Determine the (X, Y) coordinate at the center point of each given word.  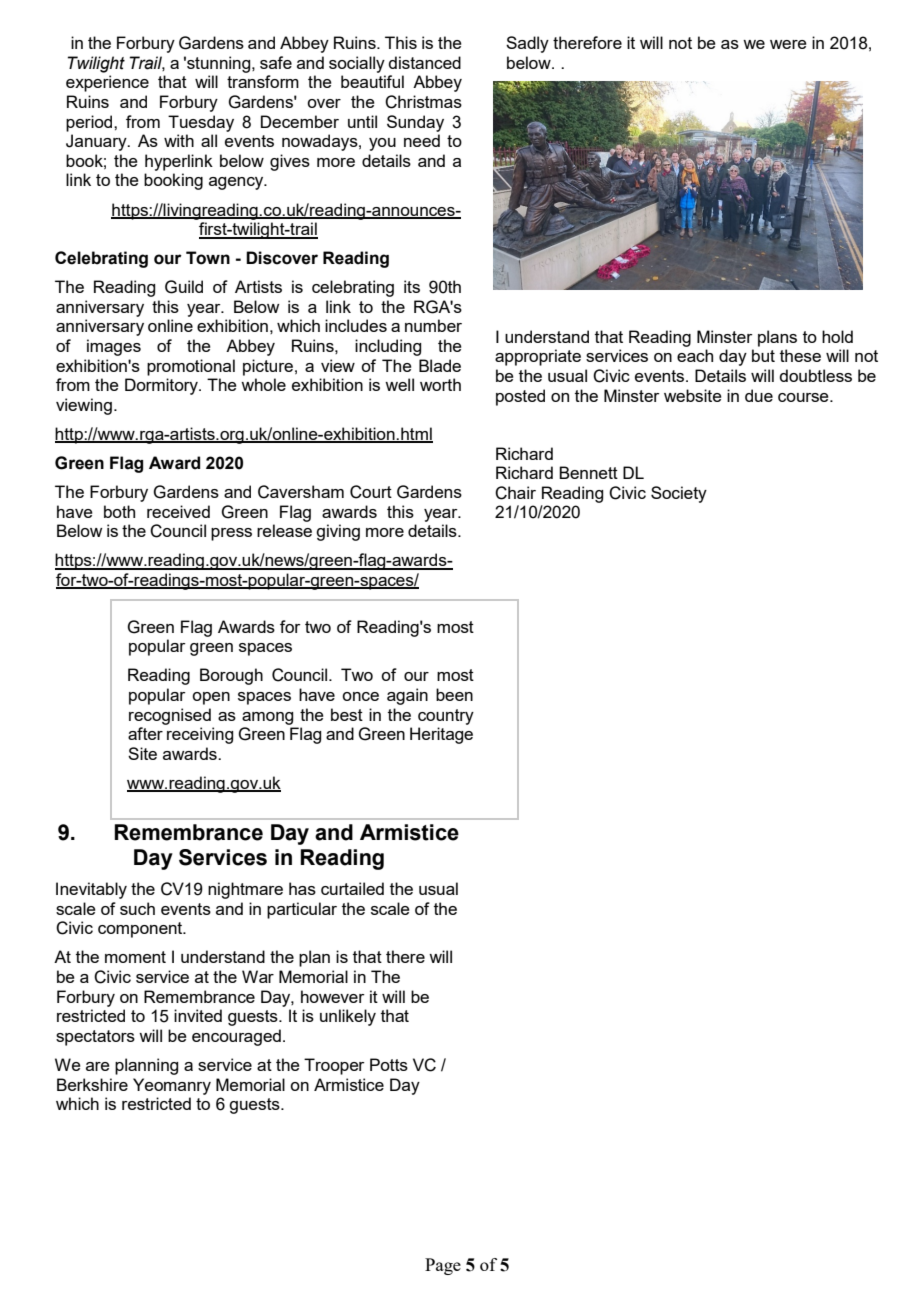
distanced (424, 62)
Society (679, 494)
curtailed (352, 888)
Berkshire (92, 1084)
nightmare (245, 890)
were (788, 44)
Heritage (441, 735)
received (178, 511)
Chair (515, 493)
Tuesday (201, 123)
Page (443, 1266)
